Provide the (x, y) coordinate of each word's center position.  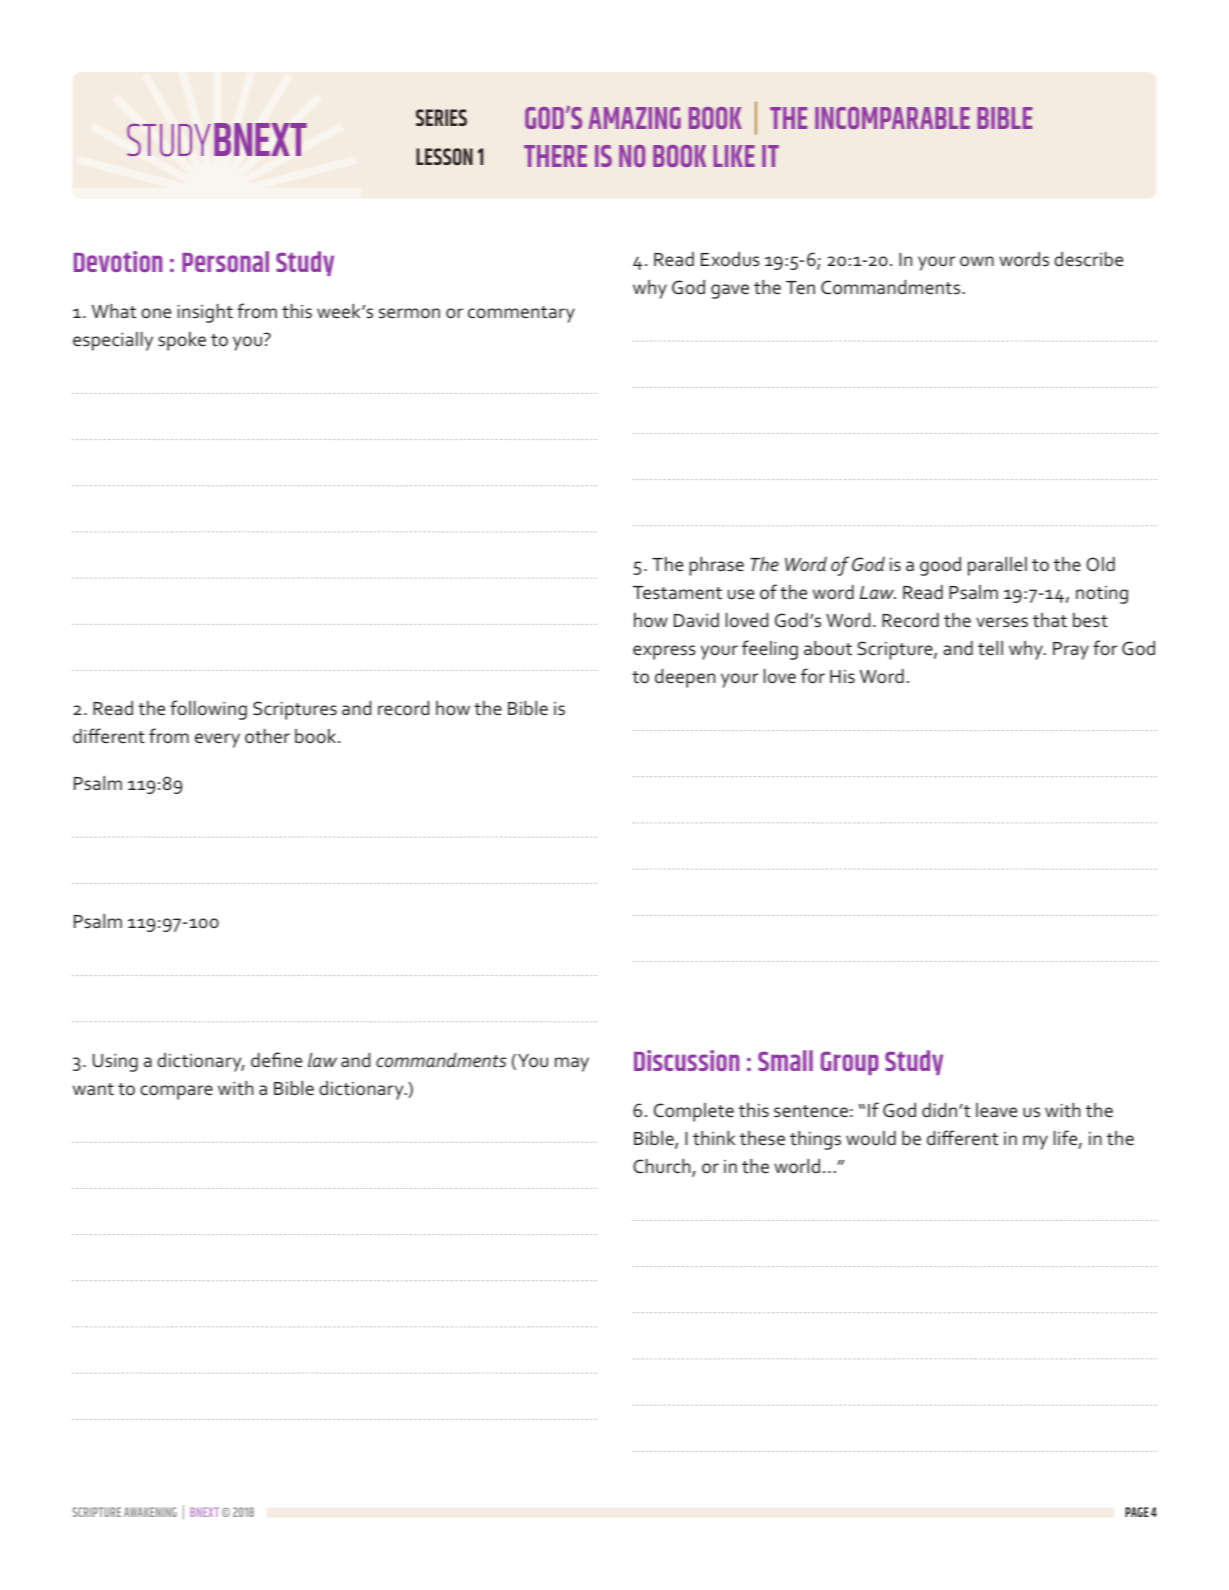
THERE (555, 156)
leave (996, 1110)
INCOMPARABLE (892, 118)
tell (990, 648)
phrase (716, 566)
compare (176, 1092)
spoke (182, 341)
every (217, 740)
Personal (225, 261)
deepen (685, 678)
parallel (997, 566)
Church (663, 1167)
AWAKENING (150, 1512)
